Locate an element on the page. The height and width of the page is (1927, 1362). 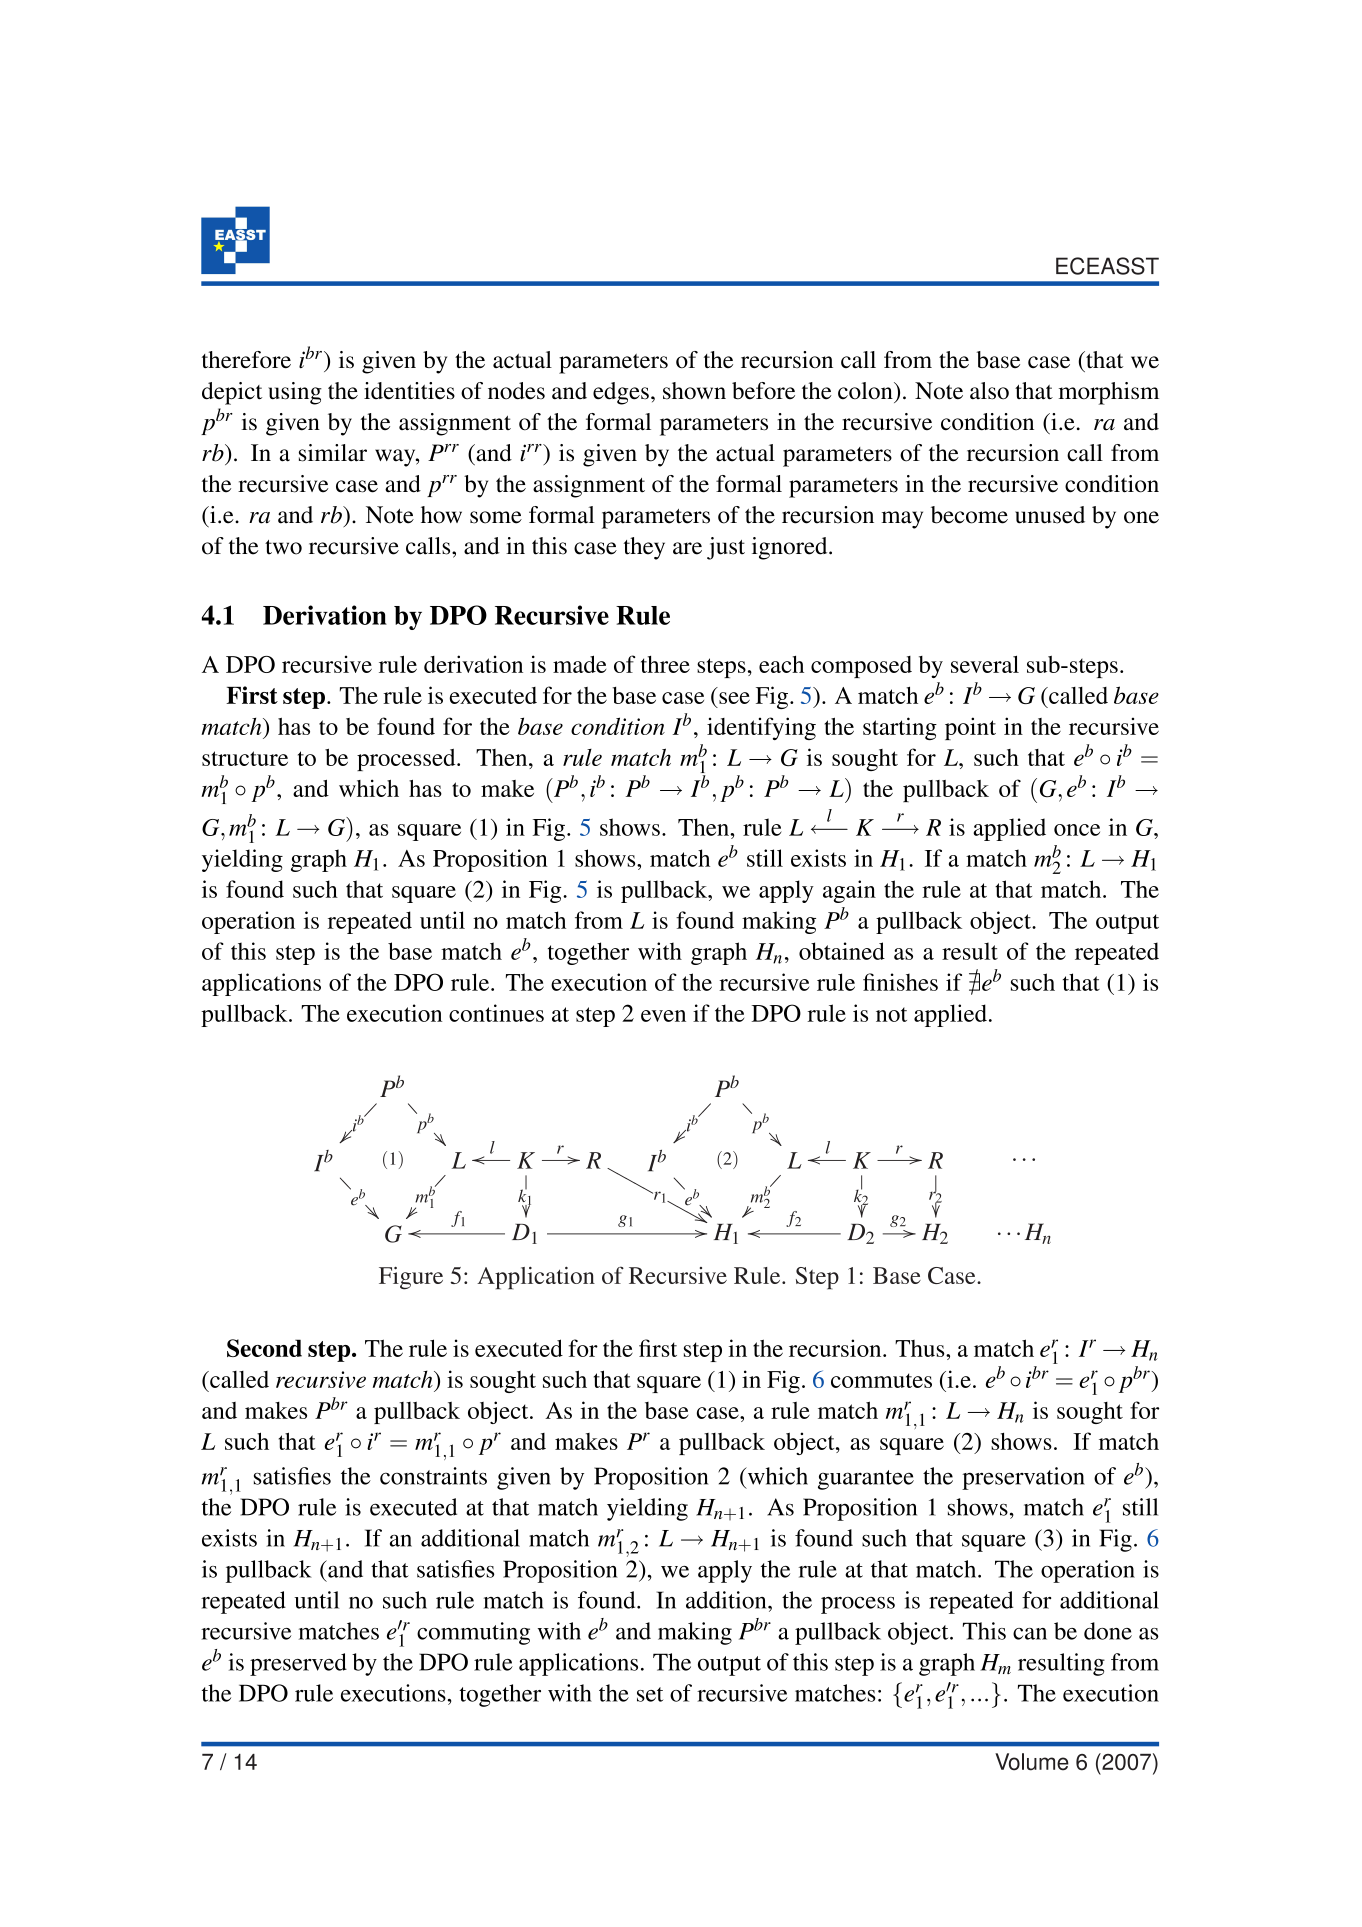
using is located at coordinates (295, 393).
